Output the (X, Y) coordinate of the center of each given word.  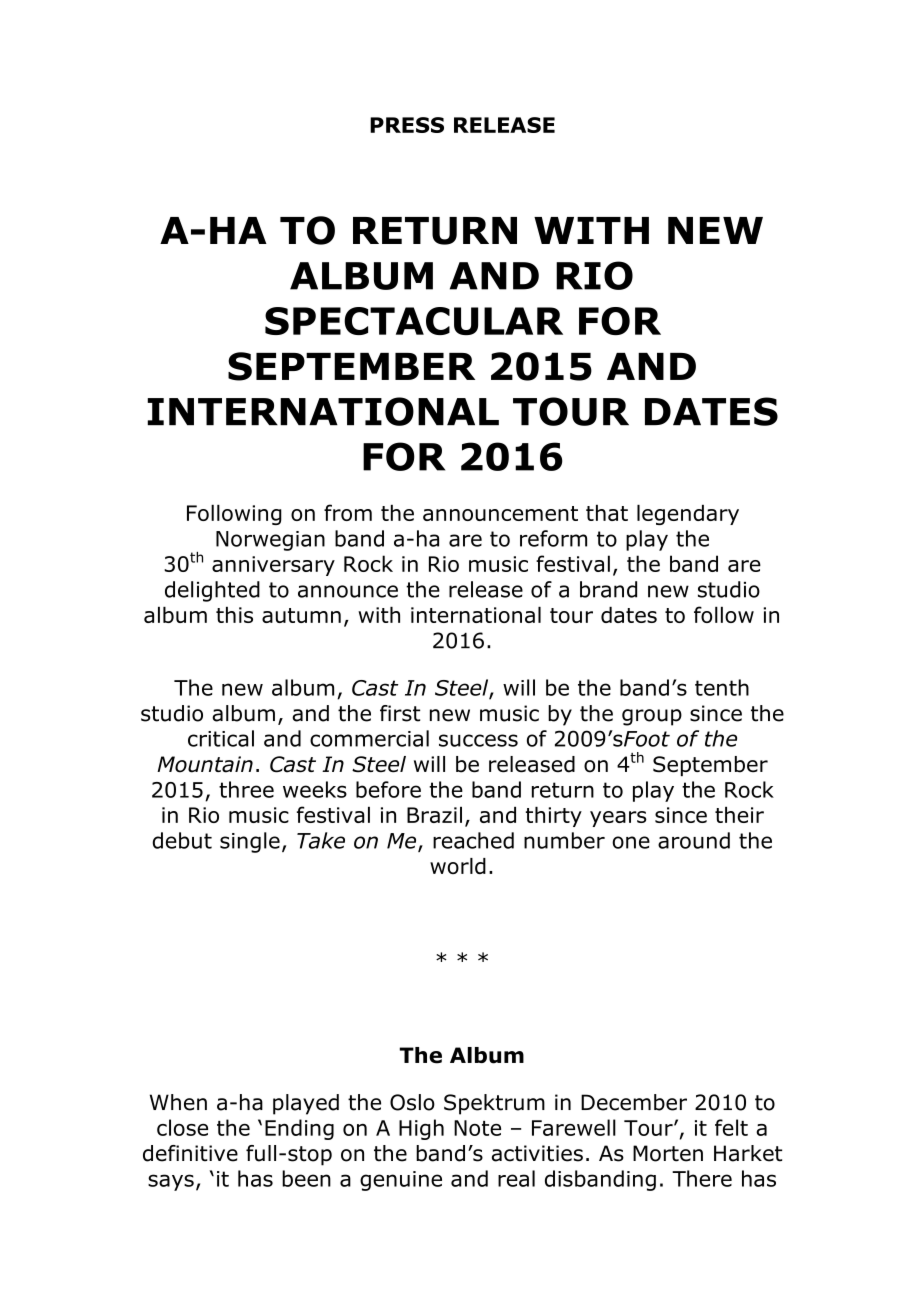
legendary (688, 514)
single (250, 842)
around (694, 840)
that (607, 512)
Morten (668, 1153)
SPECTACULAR (414, 321)
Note (477, 1128)
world (458, 866)
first (400, 713)
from (348, 512)
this (234, 614)
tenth (722, 687)
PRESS (407, 125)
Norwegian (270, 541)
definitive (190, 1153)
